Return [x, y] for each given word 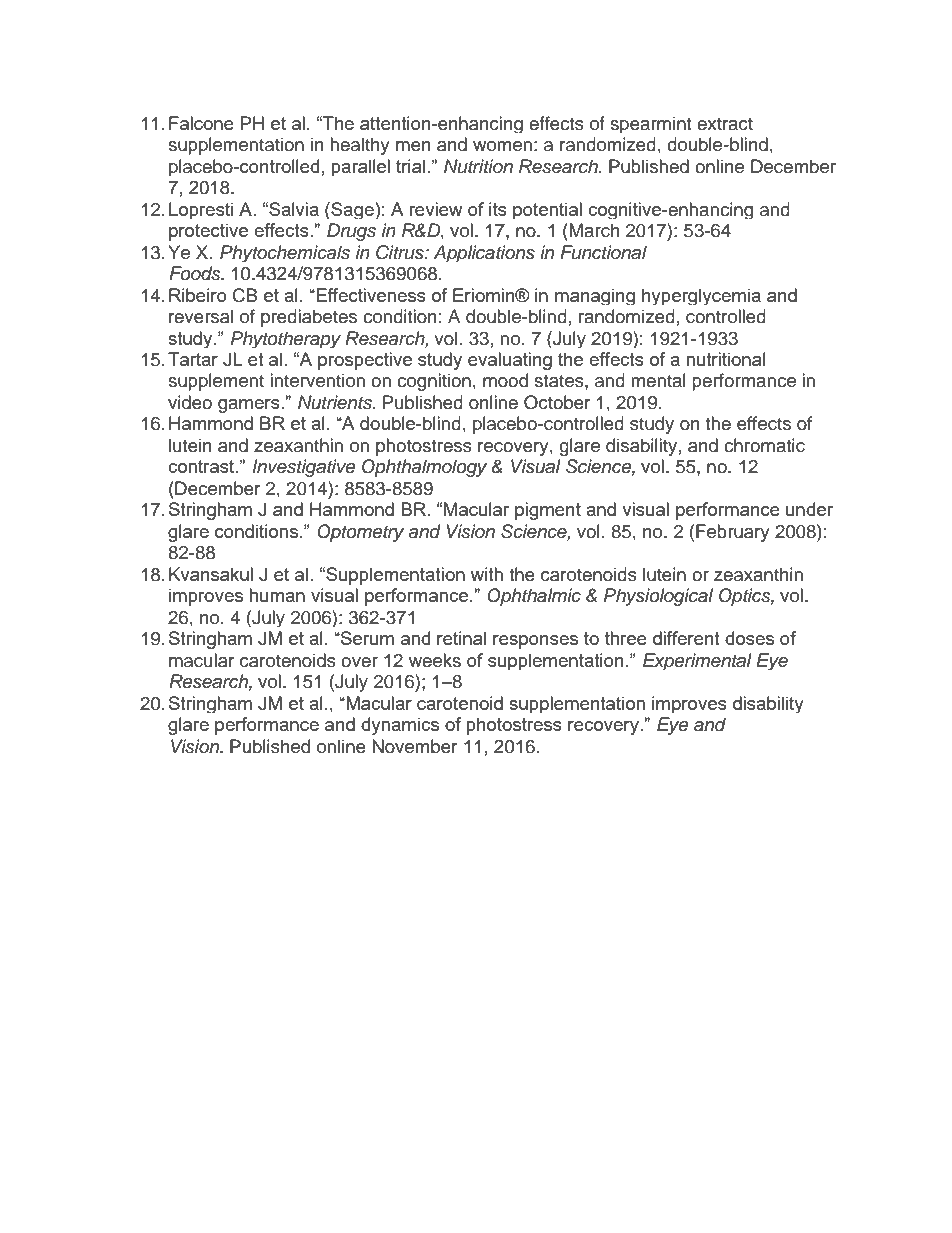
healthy [360, 146]
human [277, 595]
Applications [484, 253]
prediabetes [309, 318]
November [414, 746]
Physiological [658, 597]
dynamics [400, 726]
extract [725, 124]
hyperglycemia [701, 296]
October [557, 402]
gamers [250, 406]
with [486, 574]
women [502, 146]
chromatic [764, 445]
